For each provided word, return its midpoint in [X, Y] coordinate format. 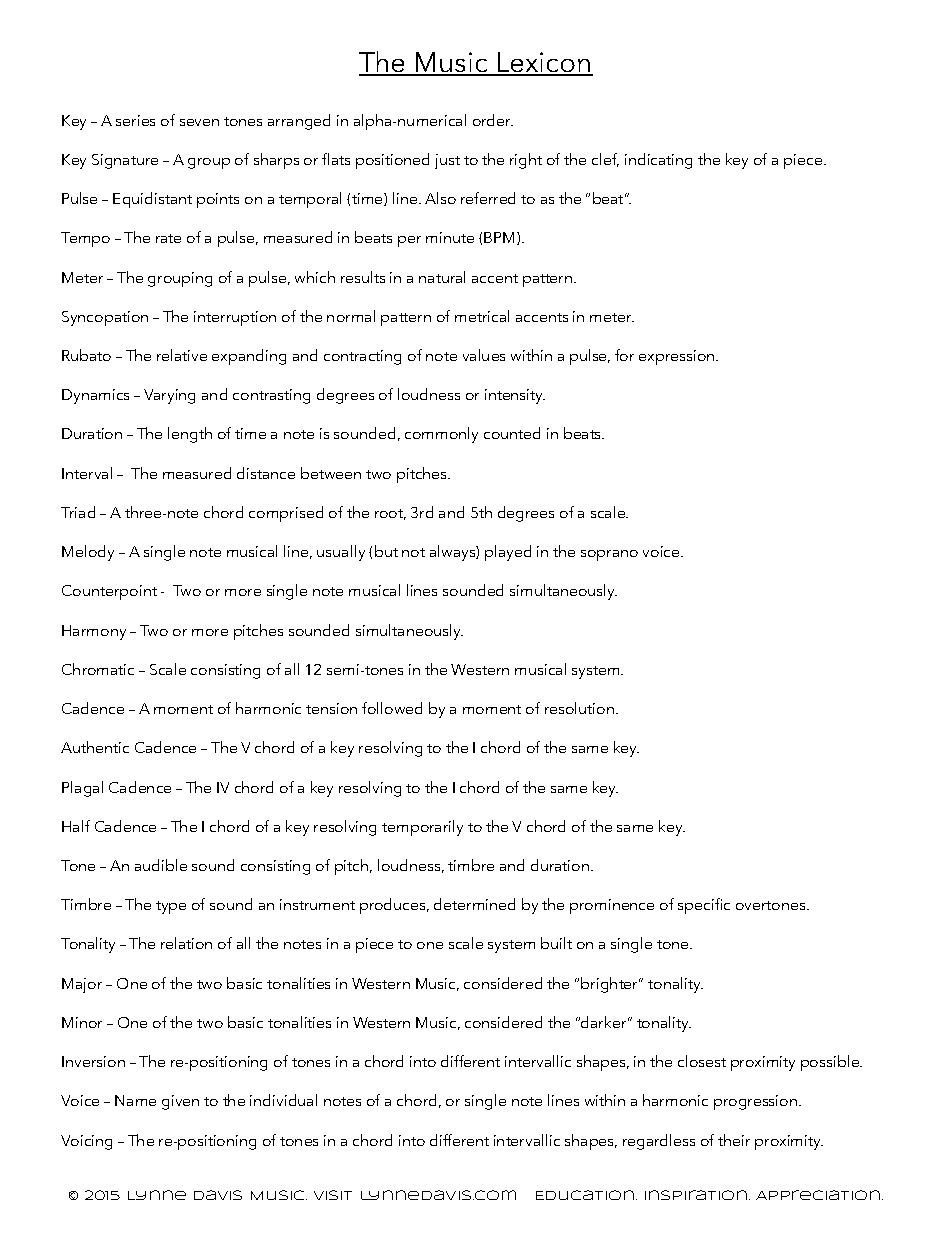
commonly [441, 435]
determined [474, 904]
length [190, 435]
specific [704, 906]
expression [678, 357]
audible [161, 865]
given [180, 1102]
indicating [658, 161]
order [493, 120]
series [135, 120]
